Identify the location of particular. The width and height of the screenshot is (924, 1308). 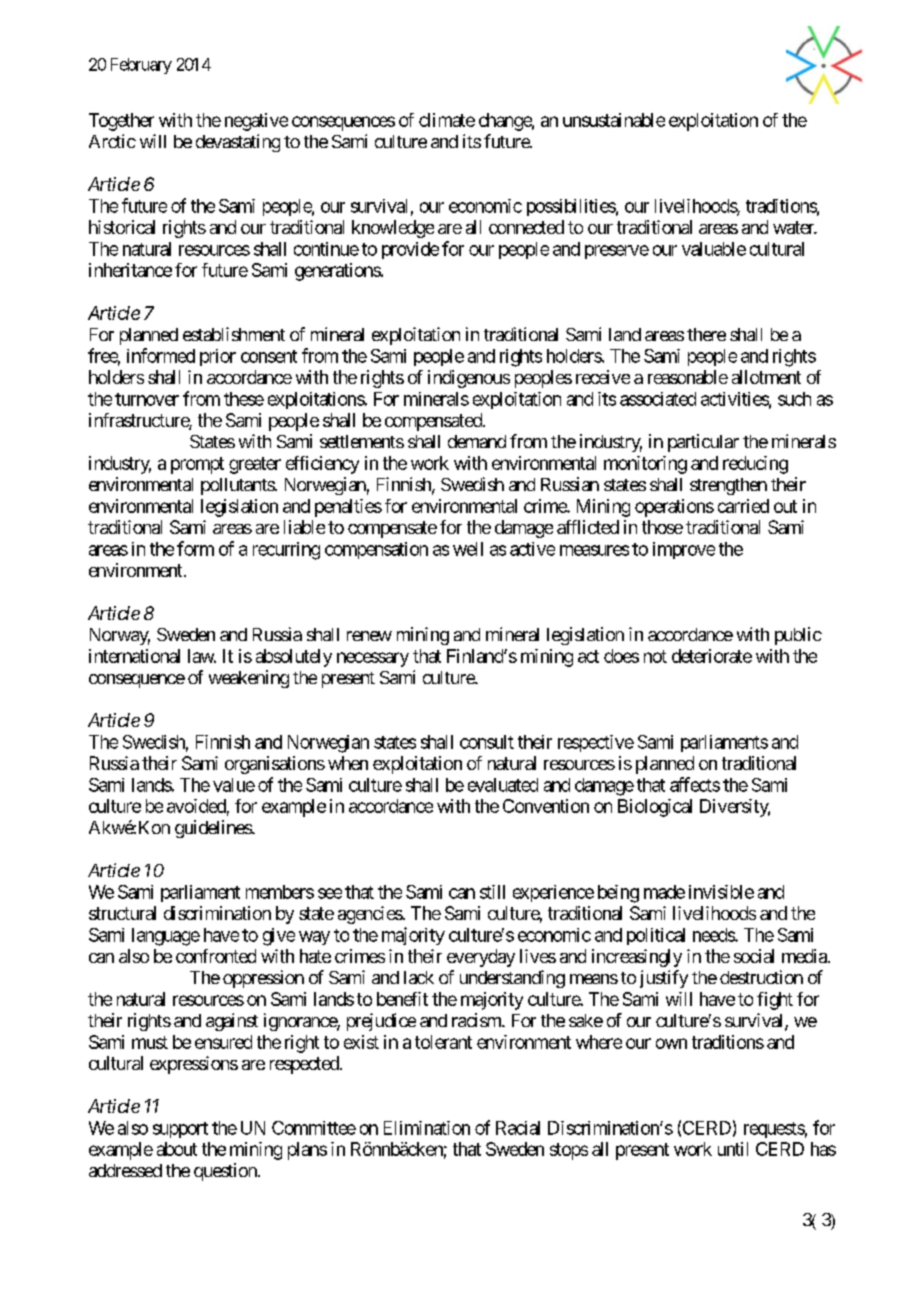
(703, 443).
